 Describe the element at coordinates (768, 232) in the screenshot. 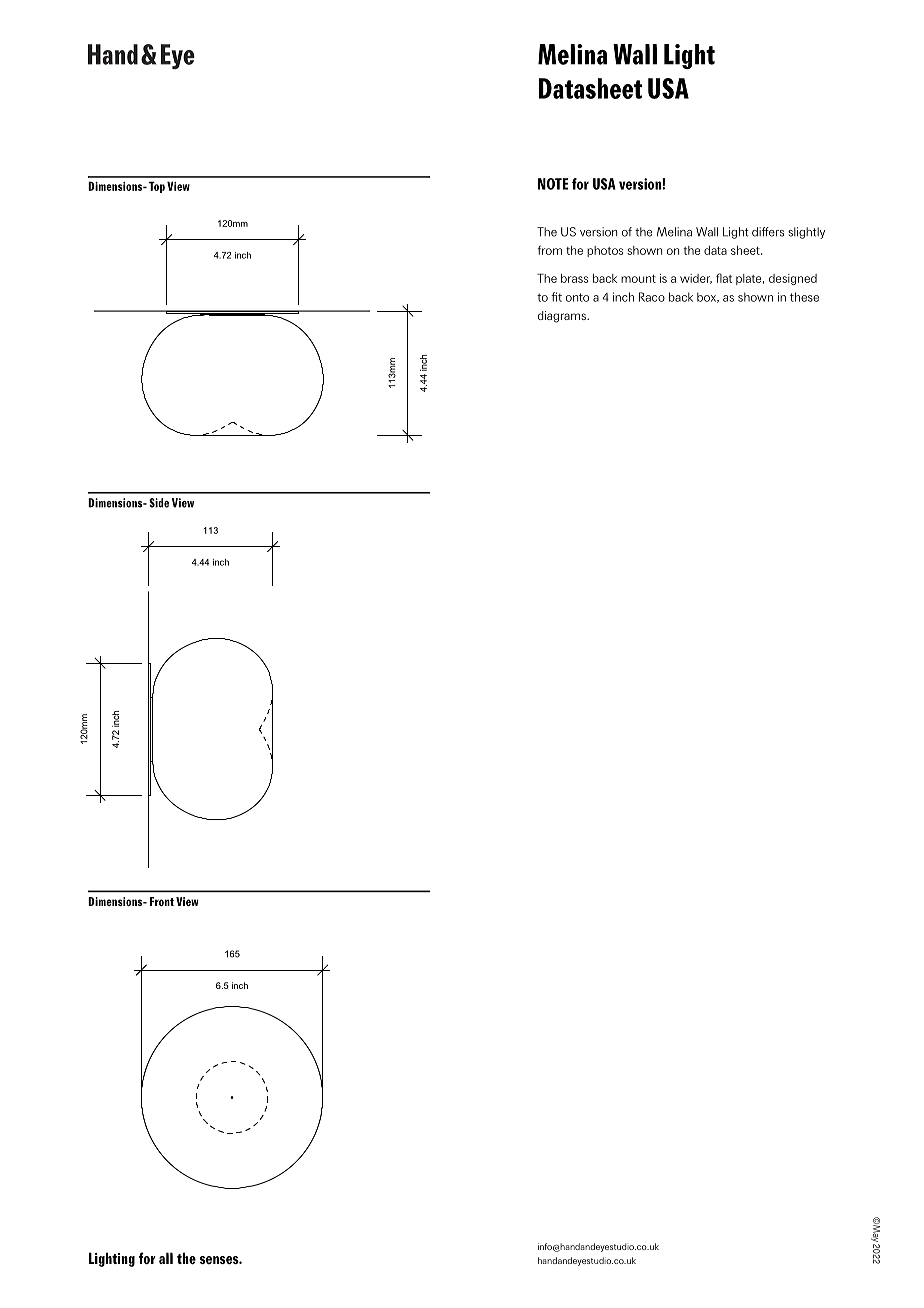

I see `differs` at that location.
